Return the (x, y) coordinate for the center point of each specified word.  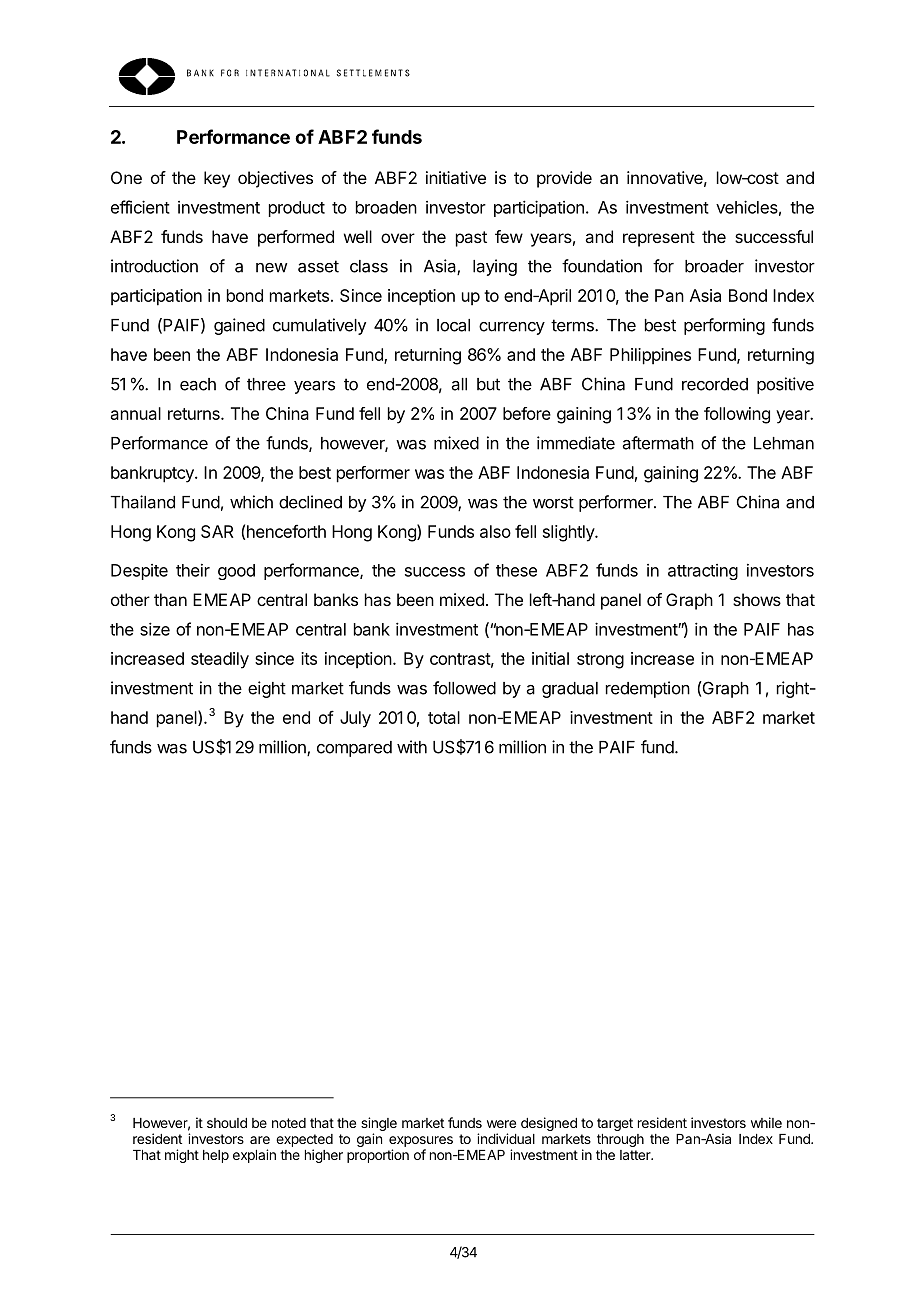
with (412, 747)
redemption (648, 689)
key (217, 179)
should (227, 1123)
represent (659, 239)
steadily (220, 660)
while (766, 1122)
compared (354, 749)
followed (464, 688)
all (459, 384)
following (737, 415)
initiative (456, 177)
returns (195, 414)
